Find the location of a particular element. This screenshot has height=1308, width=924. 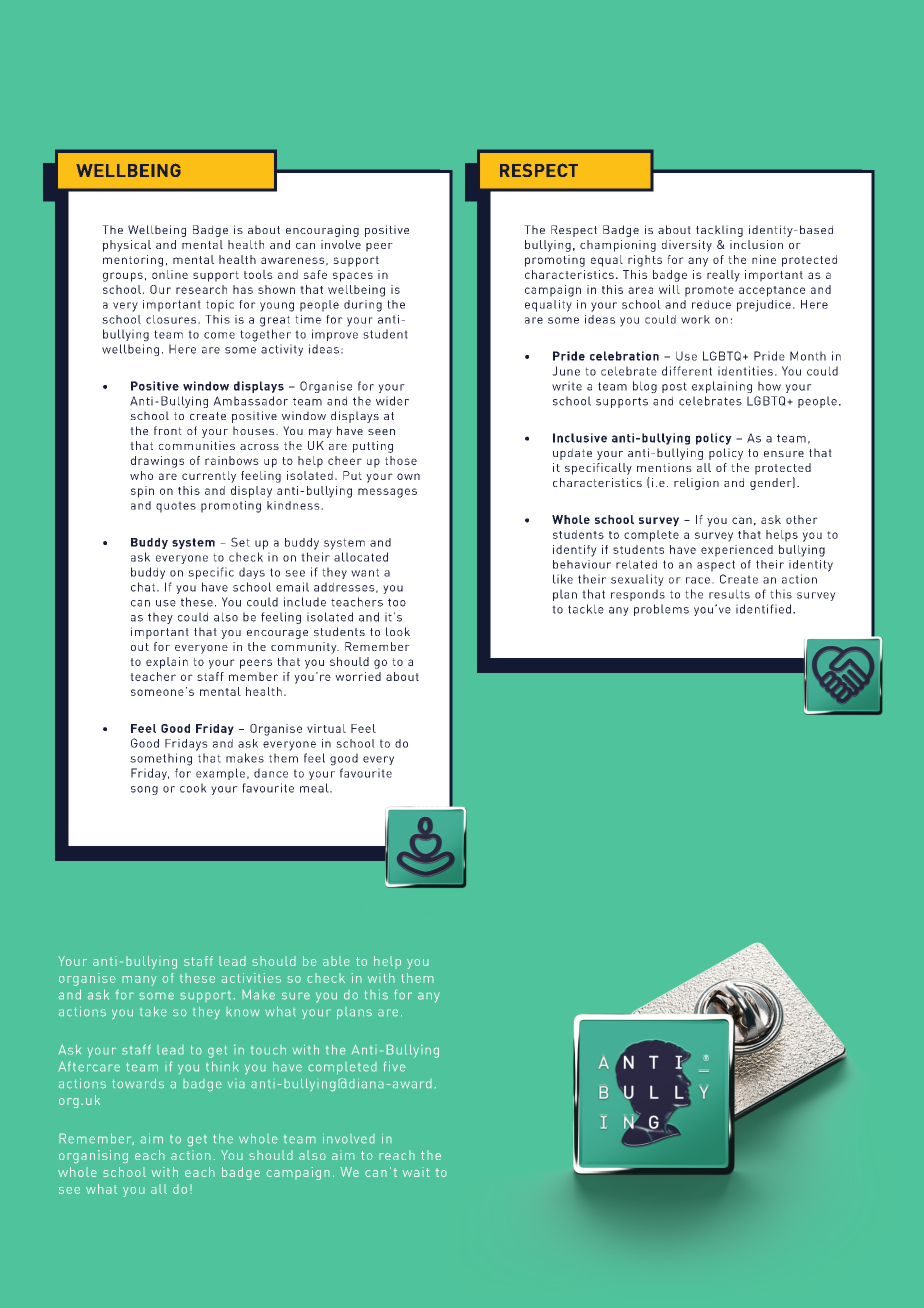

identified is located at coordinates (763, 609).
